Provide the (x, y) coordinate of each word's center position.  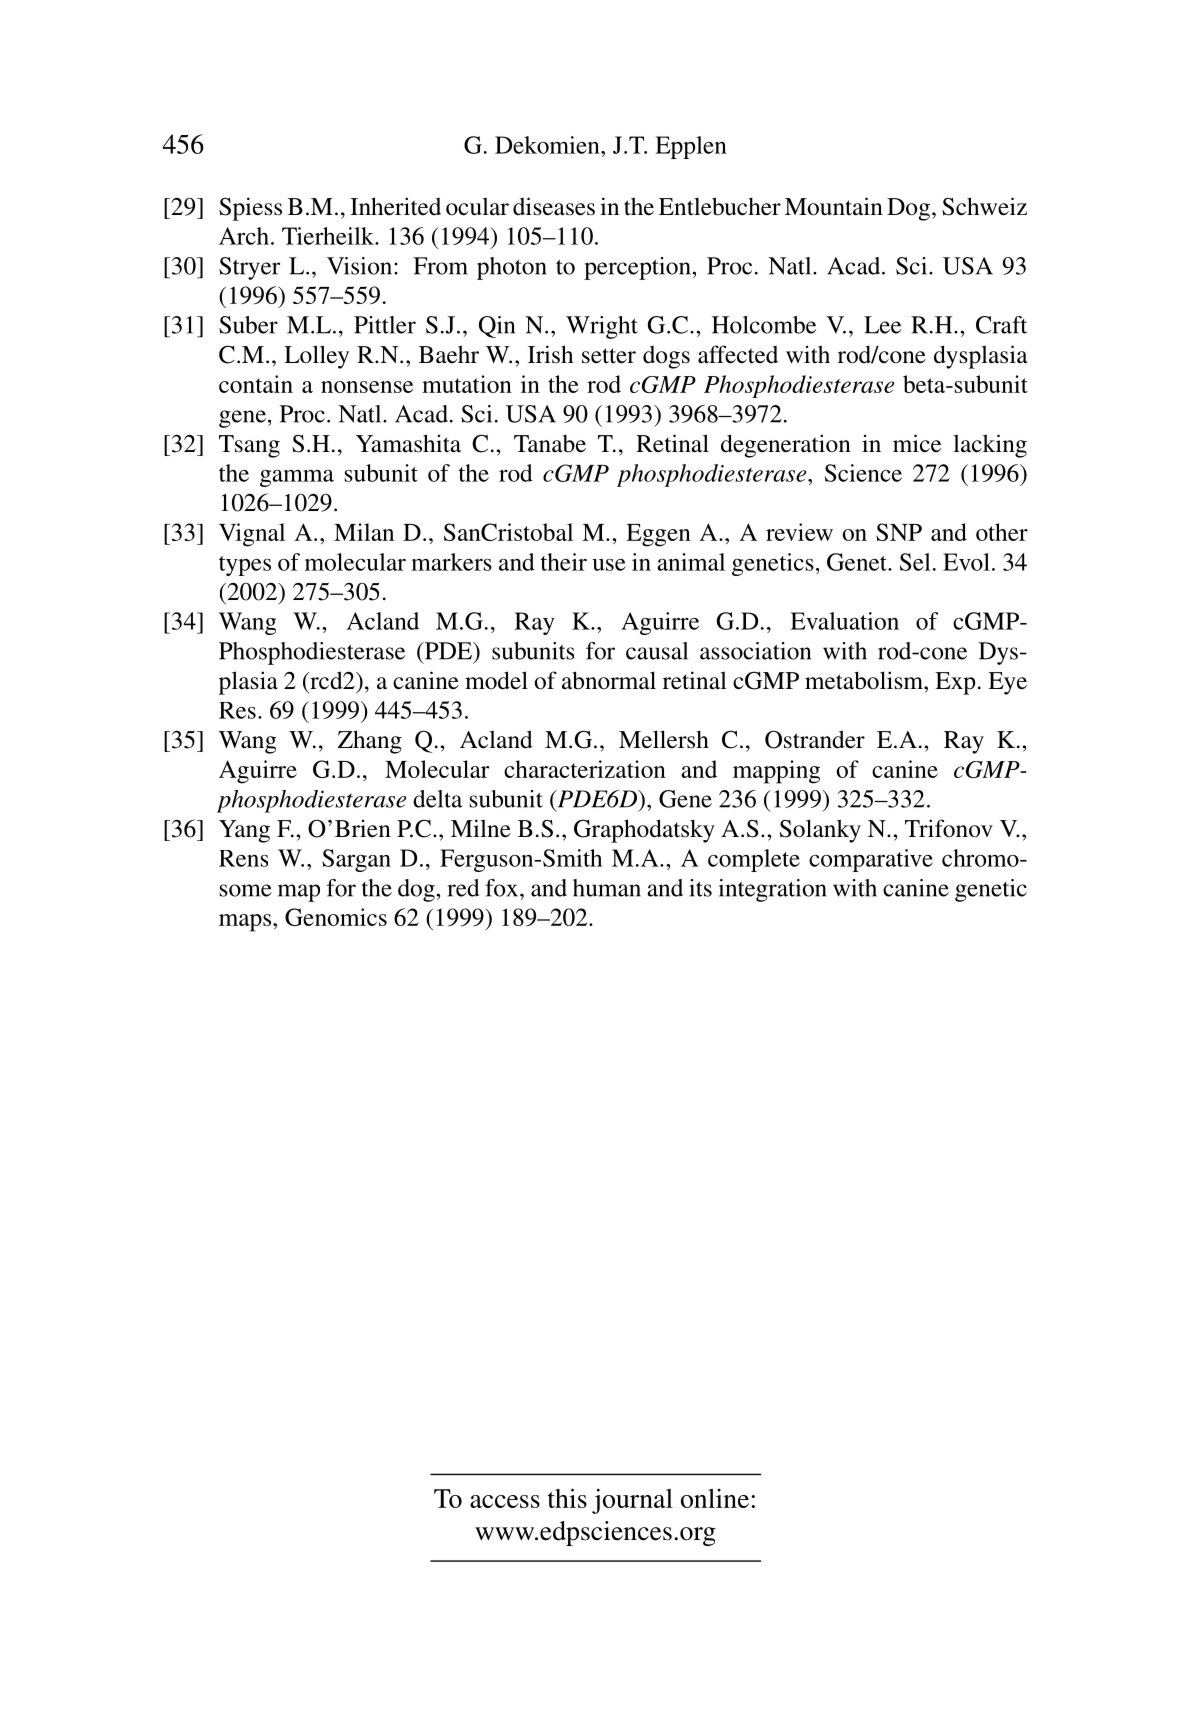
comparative (871, 860)
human (607, 888)
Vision (361, 266)
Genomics (336, 917)
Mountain (834, 206)
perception (638, 268)
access (505, 1501)
